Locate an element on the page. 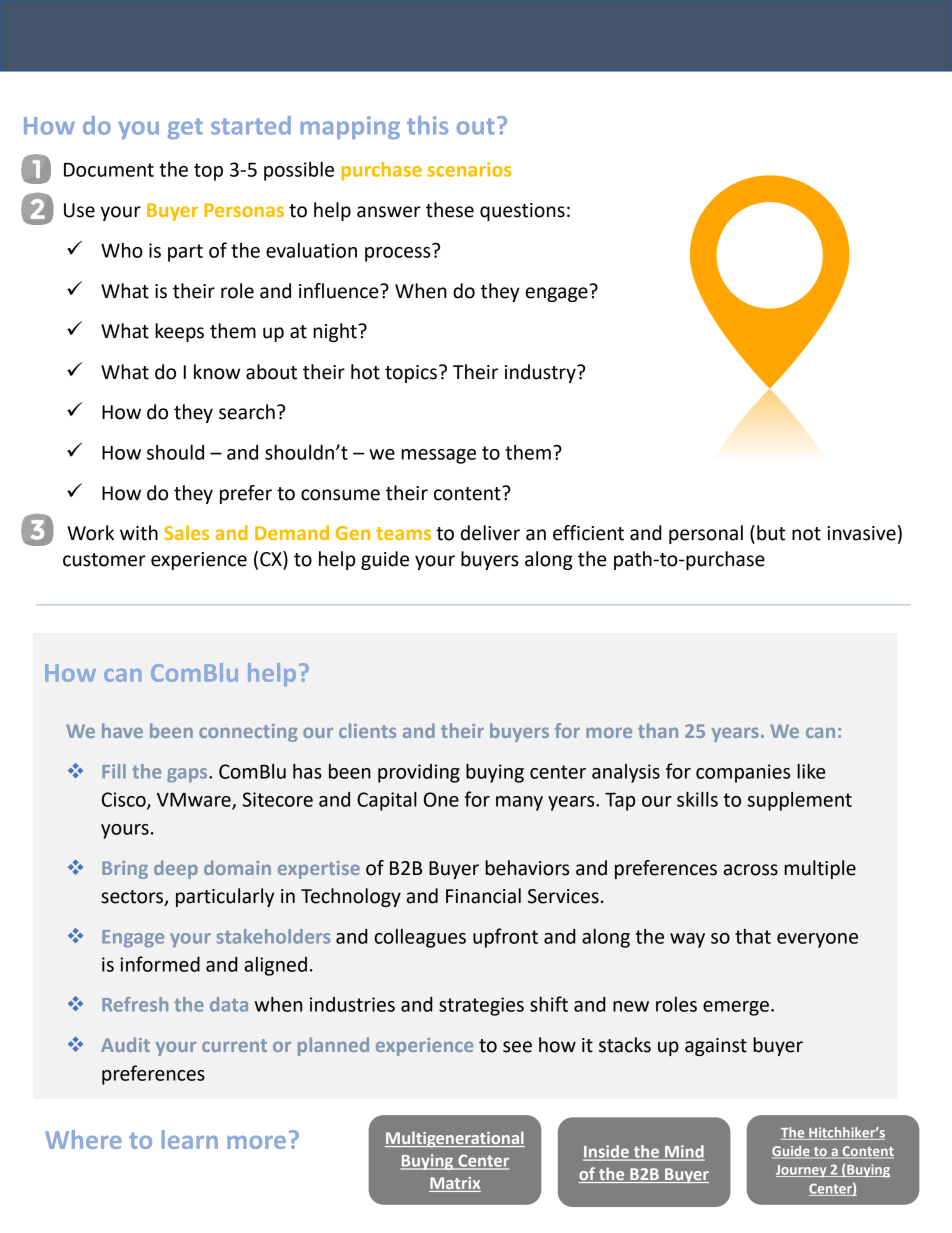 This document has width=952, height=1233. Sales is located at coordinates (186, 532).
